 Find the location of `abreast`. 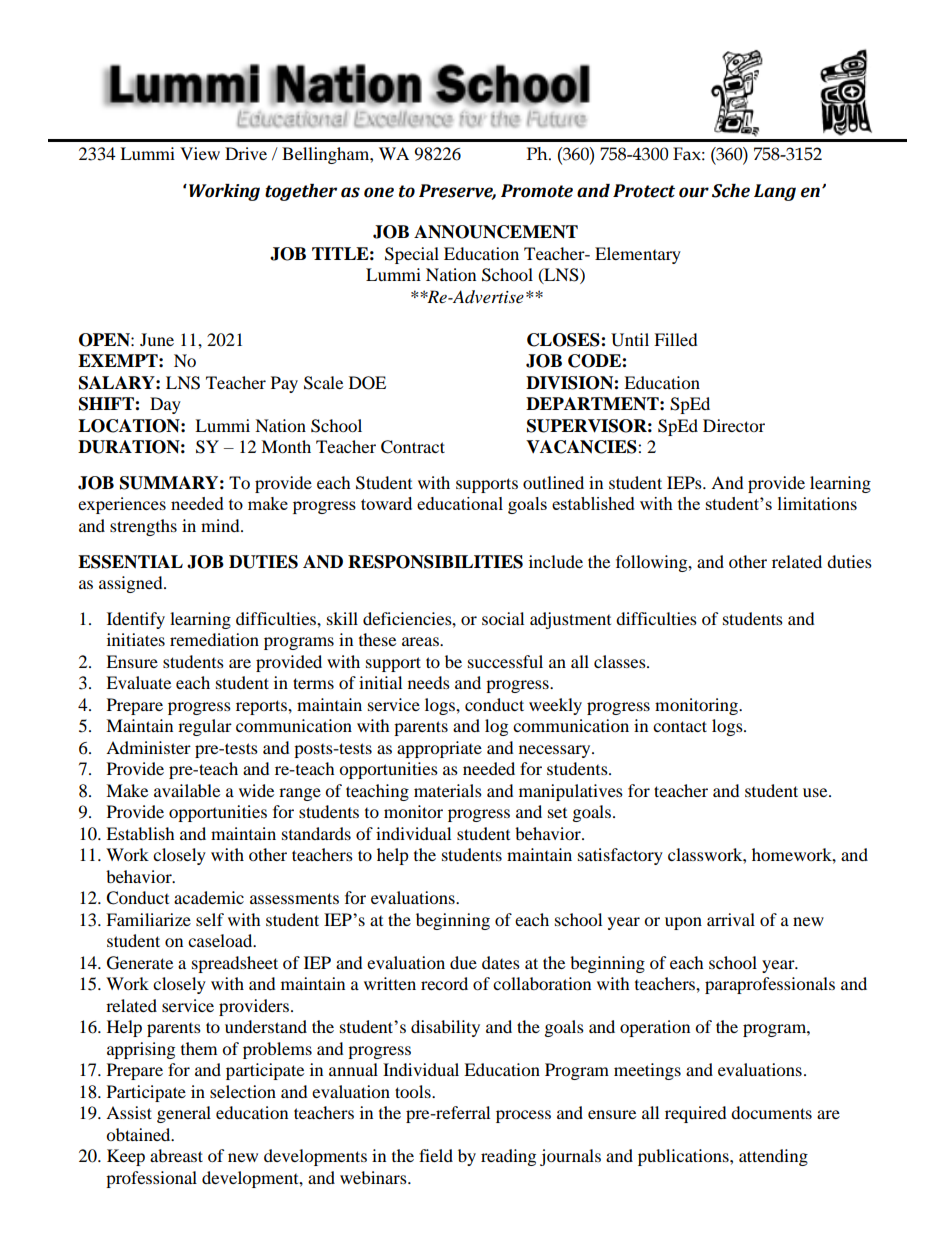

abreast is located at coordinates (176, 1155).
